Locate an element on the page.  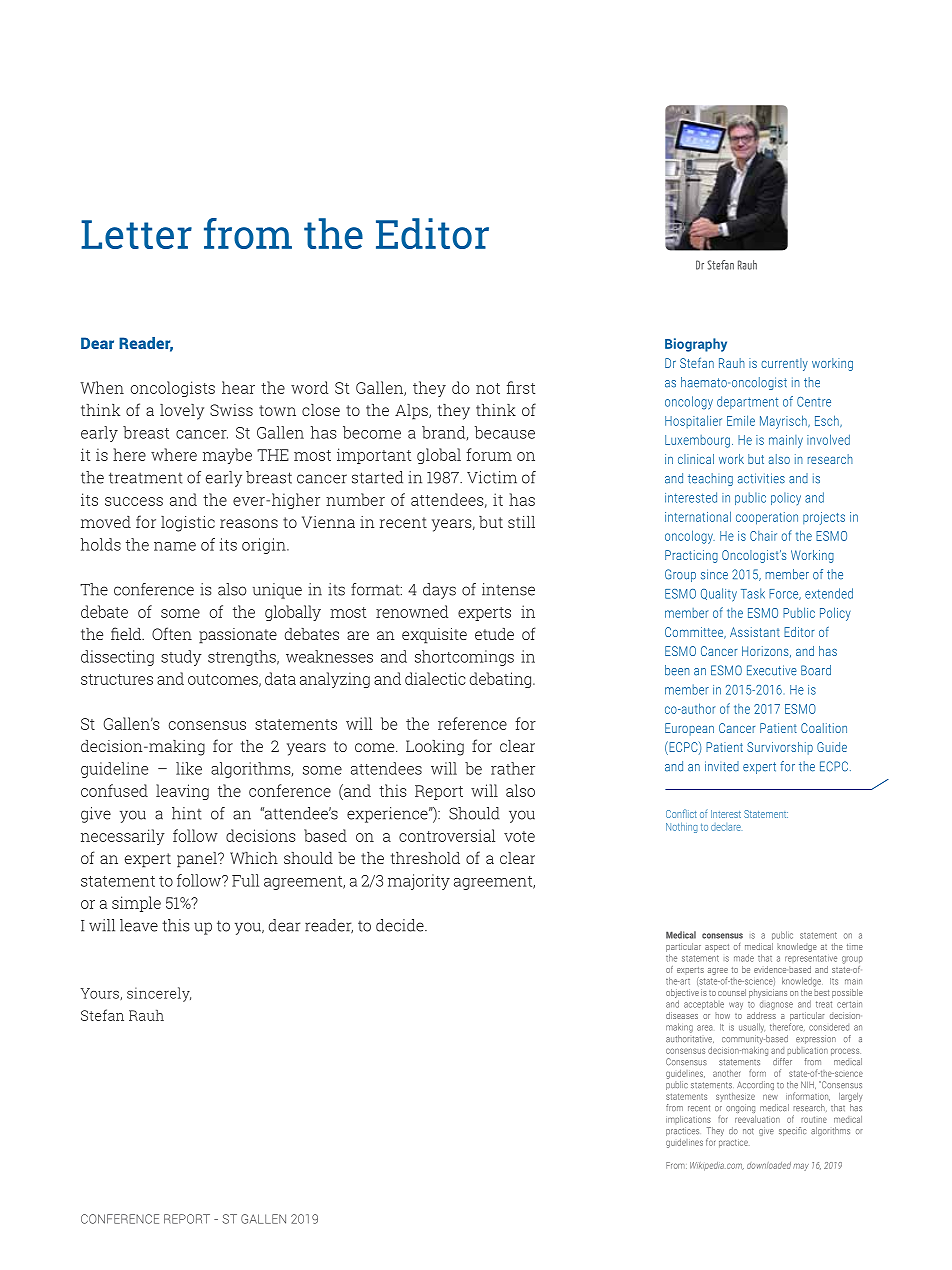
Letter is located at coordinates (136, 234).
